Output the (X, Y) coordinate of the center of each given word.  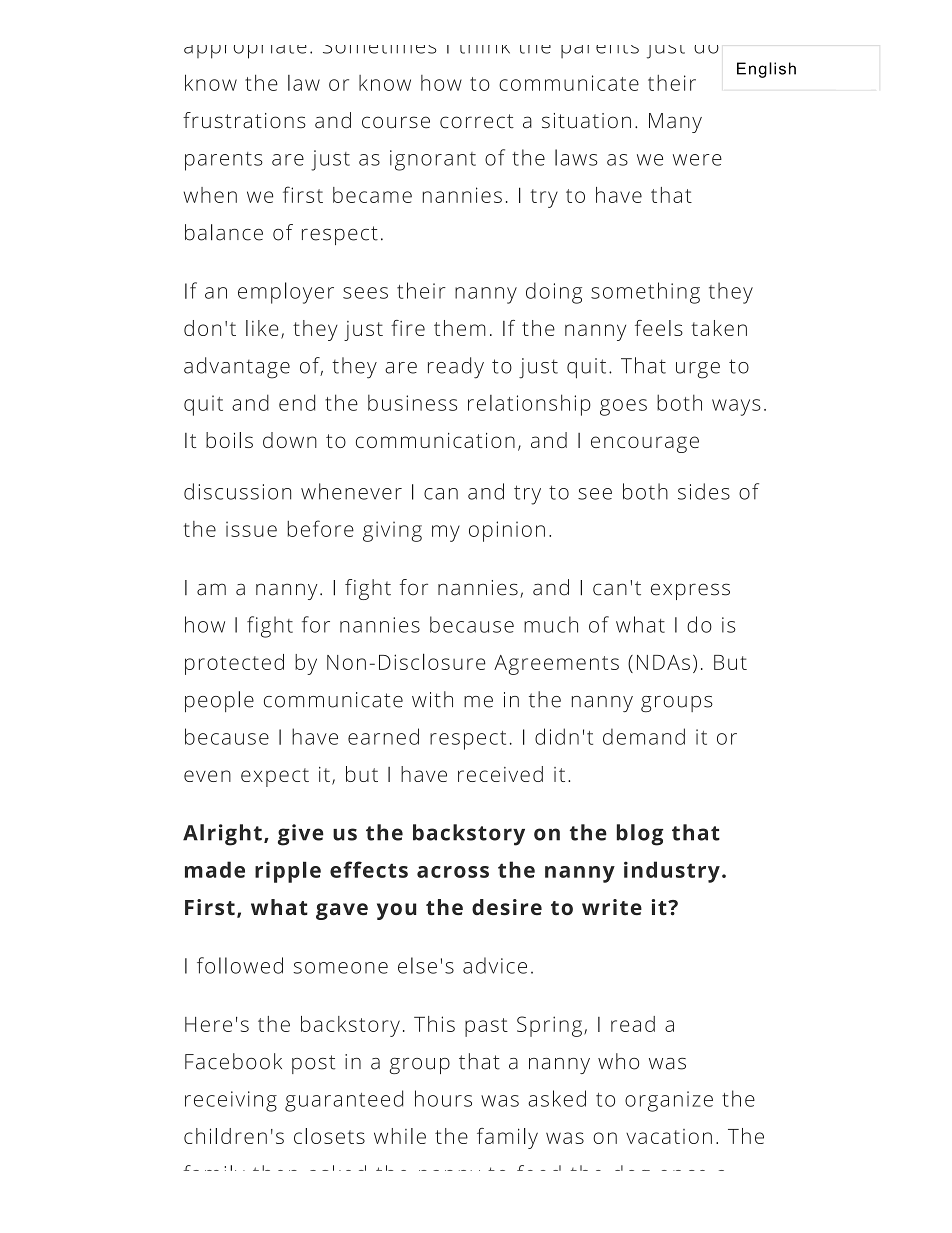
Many (675, 123)
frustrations (244, 120)
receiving (231, 1101)
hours (443, 1098)
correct (477, 121)
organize (669, 1101)
